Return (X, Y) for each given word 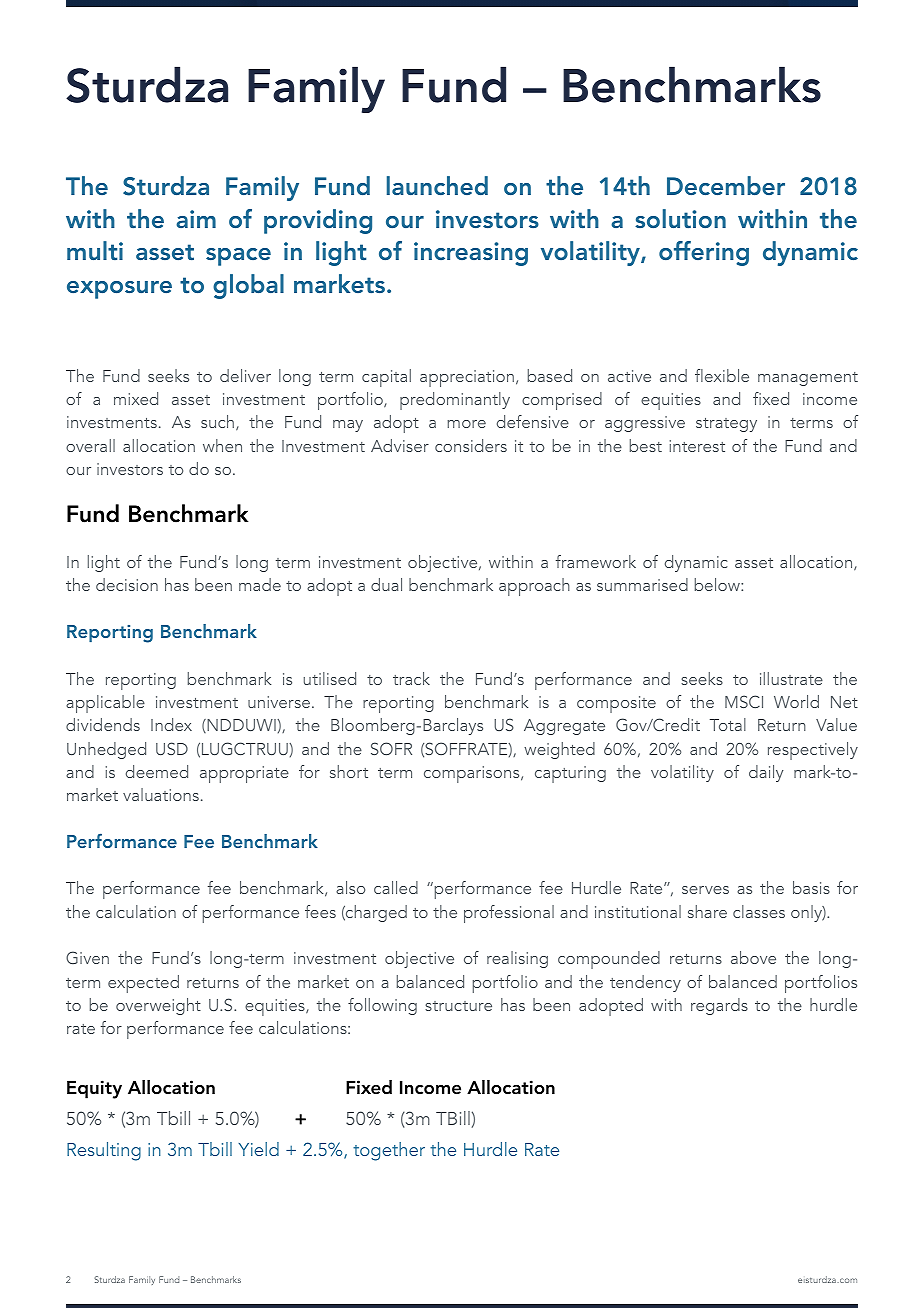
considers (471, 445)
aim (196, 219)
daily (766, 773)
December (726, 185)
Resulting (104, 1151)
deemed (157, 771)
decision (127, 584)
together (389, 1151)
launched (437, 185)
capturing (570, 774)
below (718, 584)
